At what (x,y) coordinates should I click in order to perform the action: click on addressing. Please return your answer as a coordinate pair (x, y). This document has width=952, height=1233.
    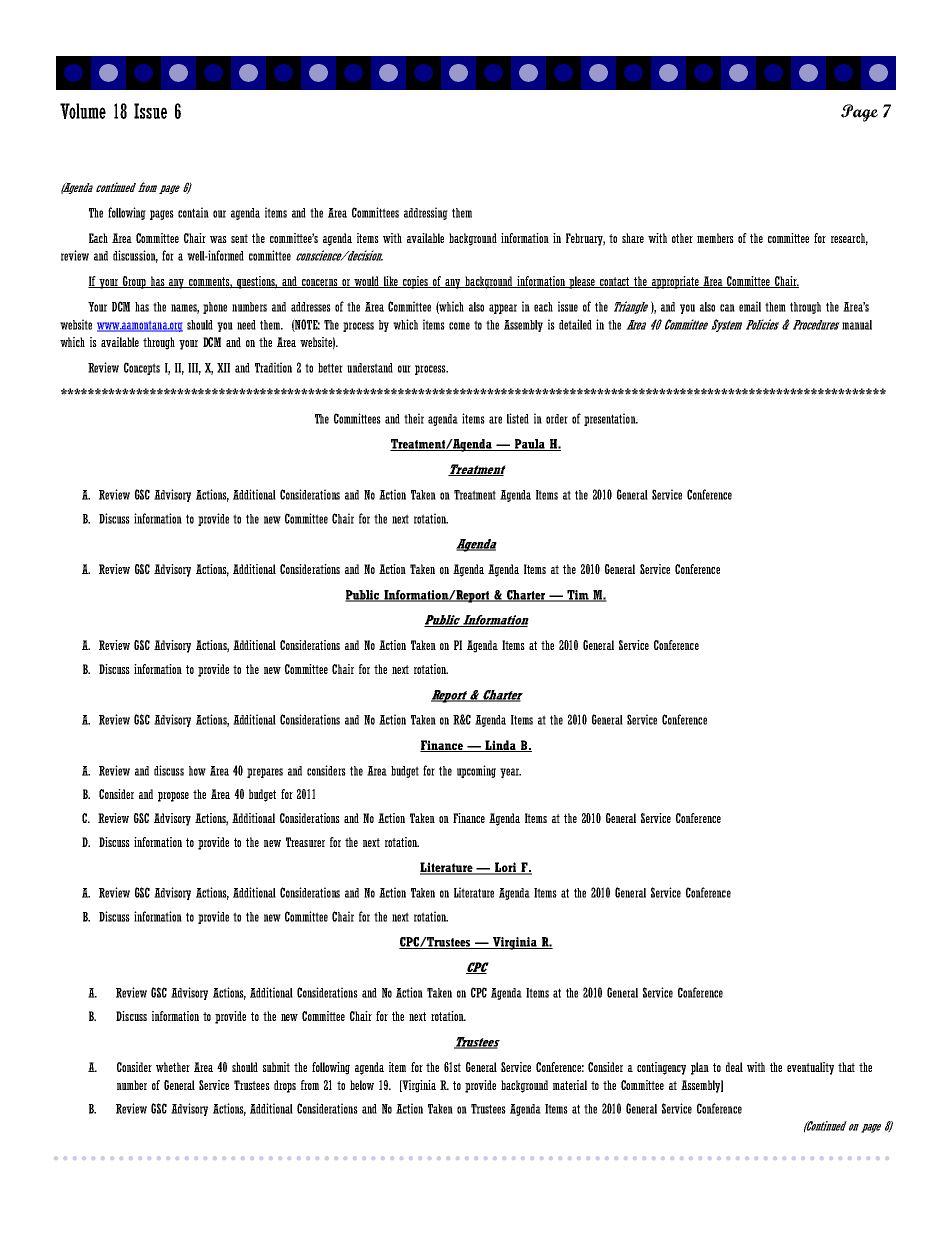
    Looking at the image, I should click on (426, 213).
